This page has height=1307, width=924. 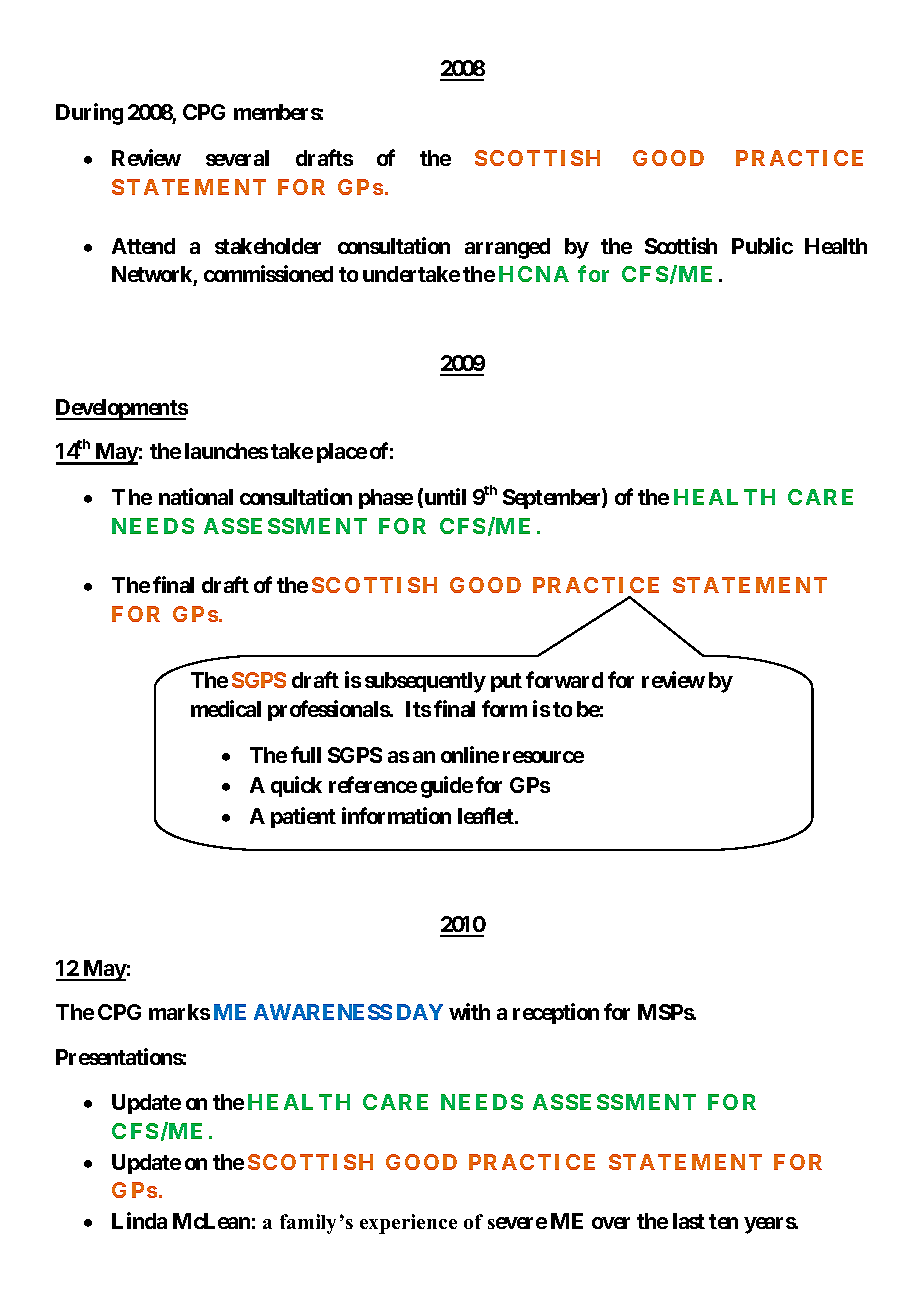 I want to click on Public, so click(x=762, y=245).
